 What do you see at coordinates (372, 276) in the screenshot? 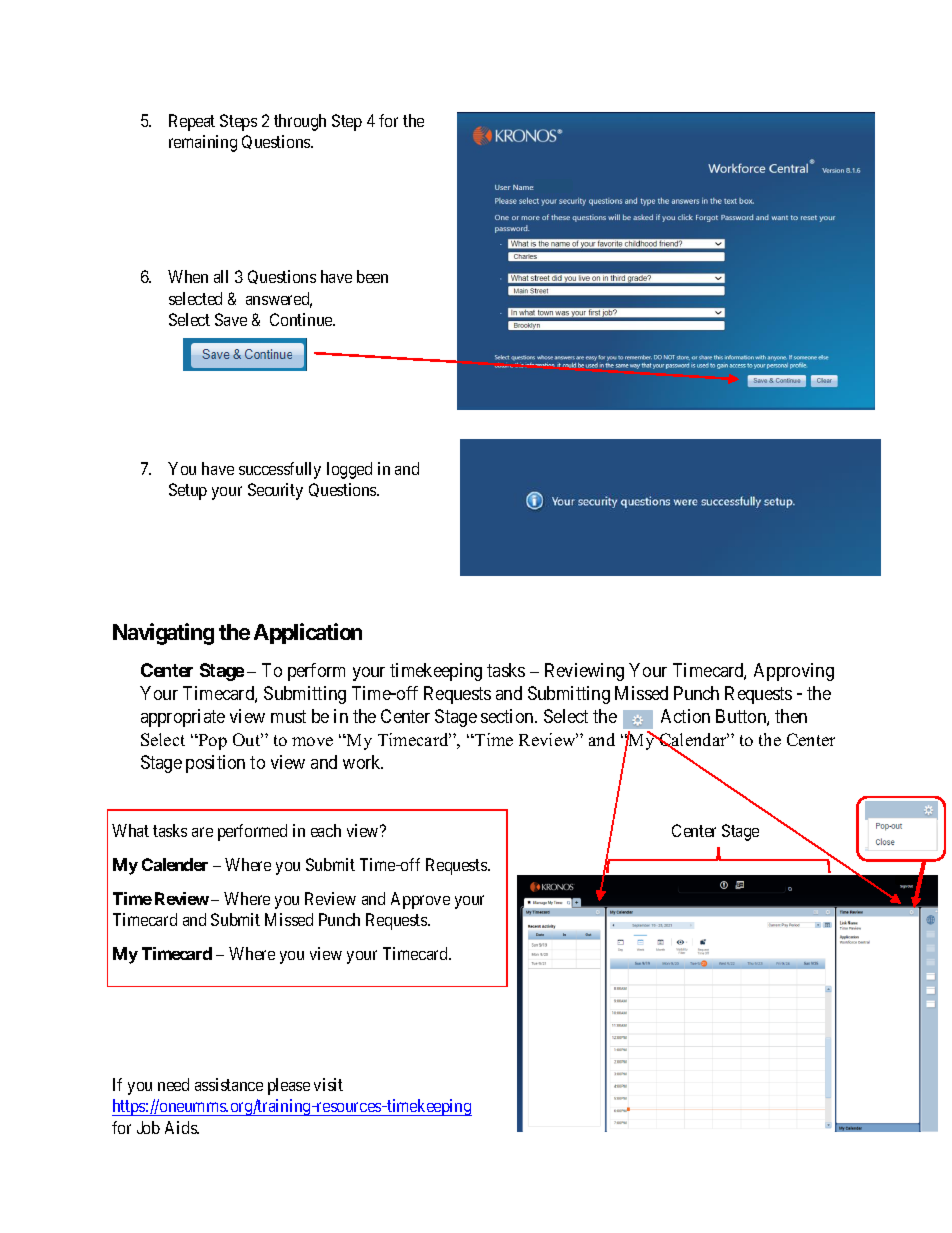
I see `been` at bounding box center [372, 276].
